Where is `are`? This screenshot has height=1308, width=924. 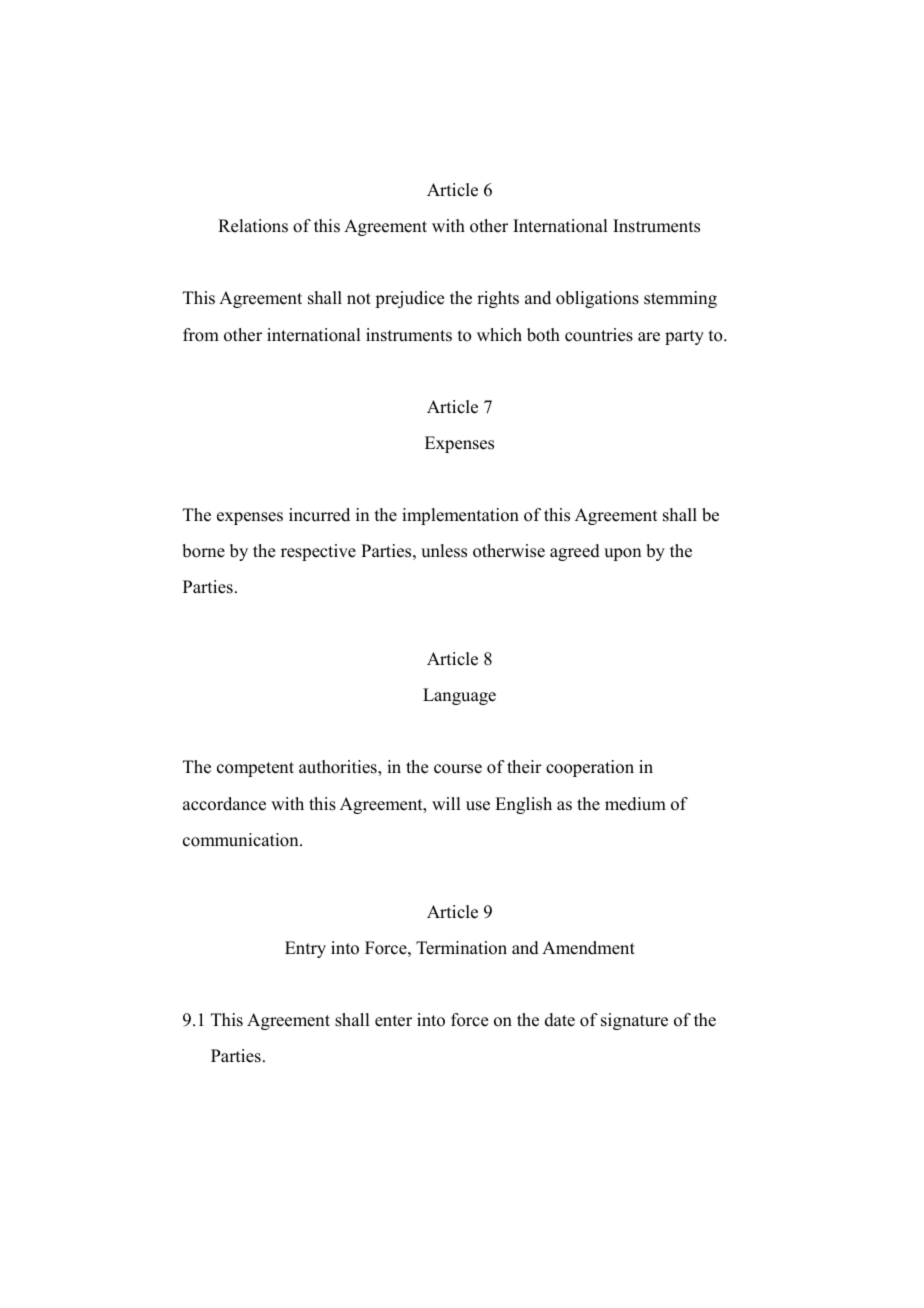 are is located at coordinates (649, 337).
